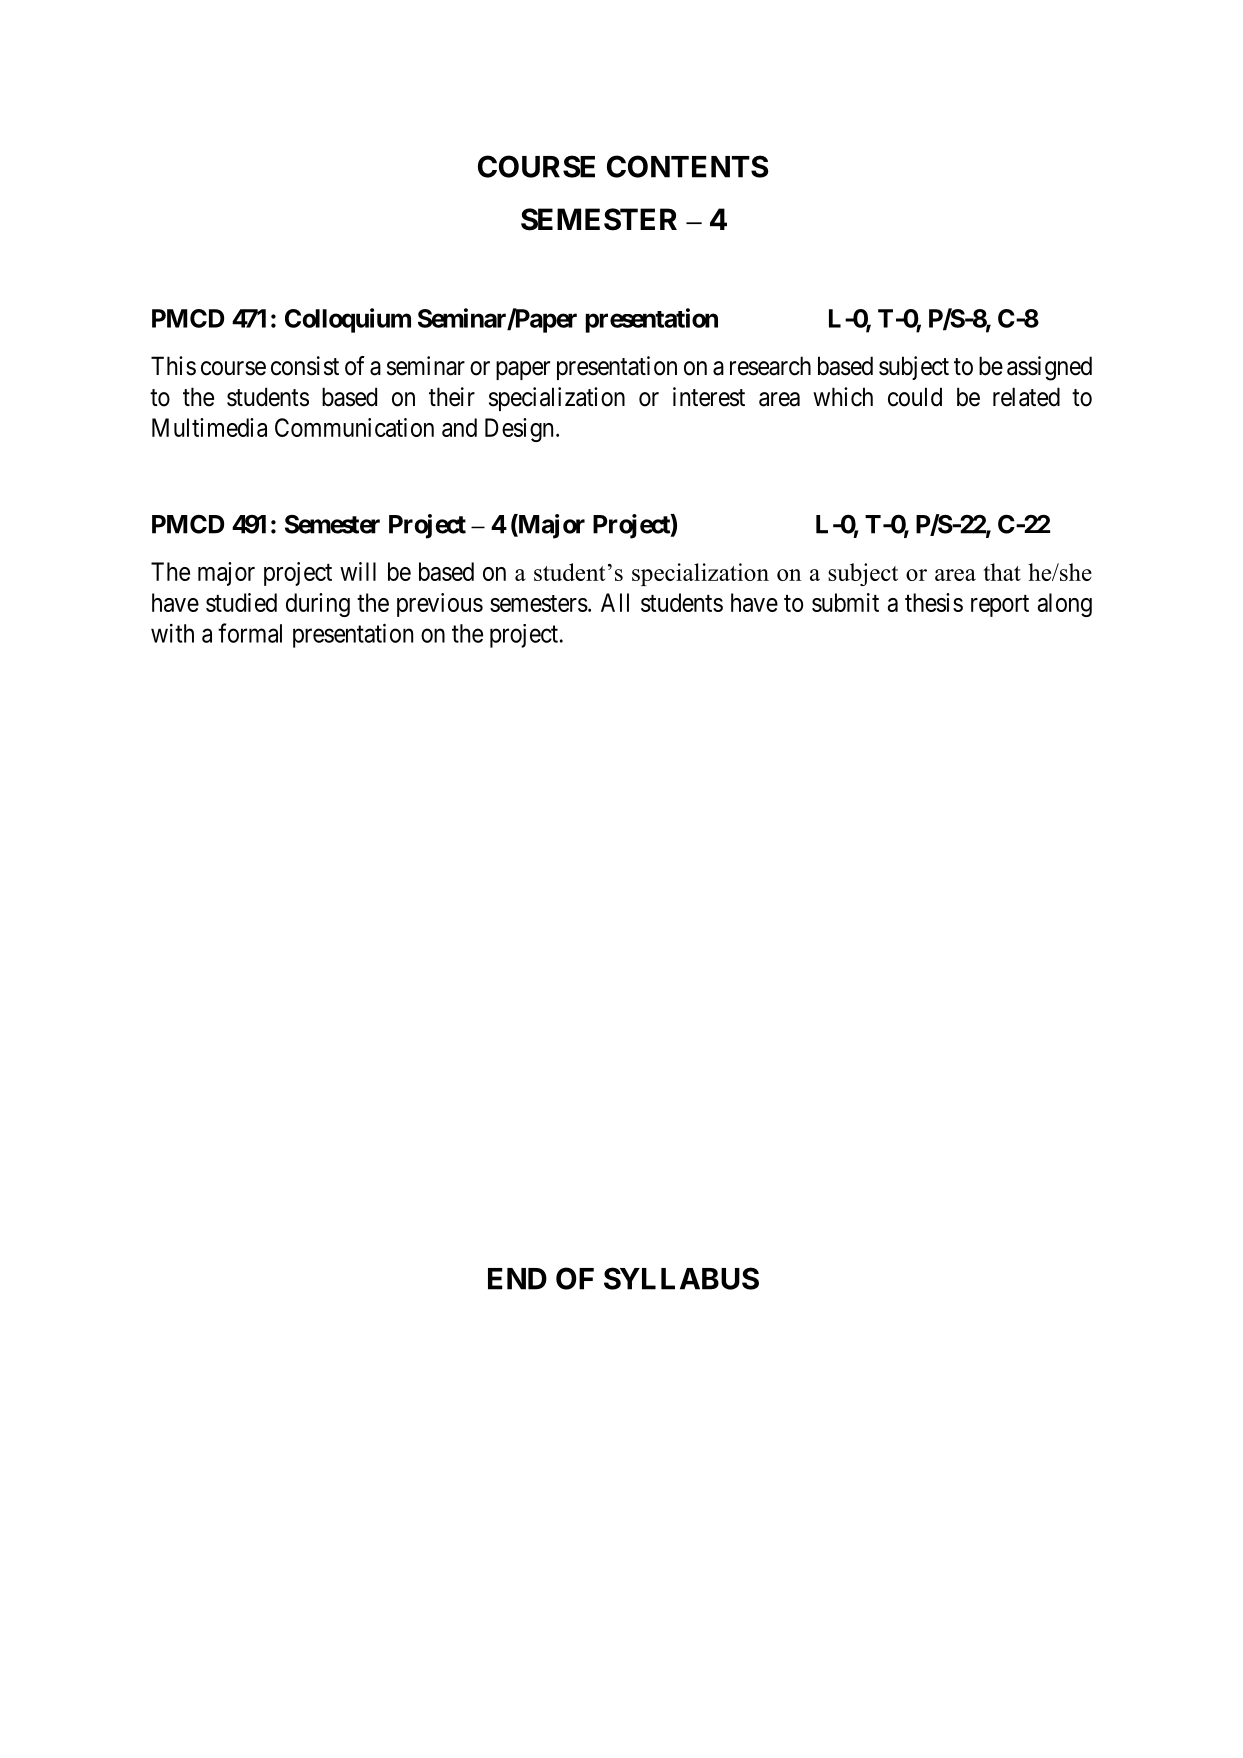 The height and width of the screenshot is (1758, 1243). I want to click on consist, so click(305, 366).
